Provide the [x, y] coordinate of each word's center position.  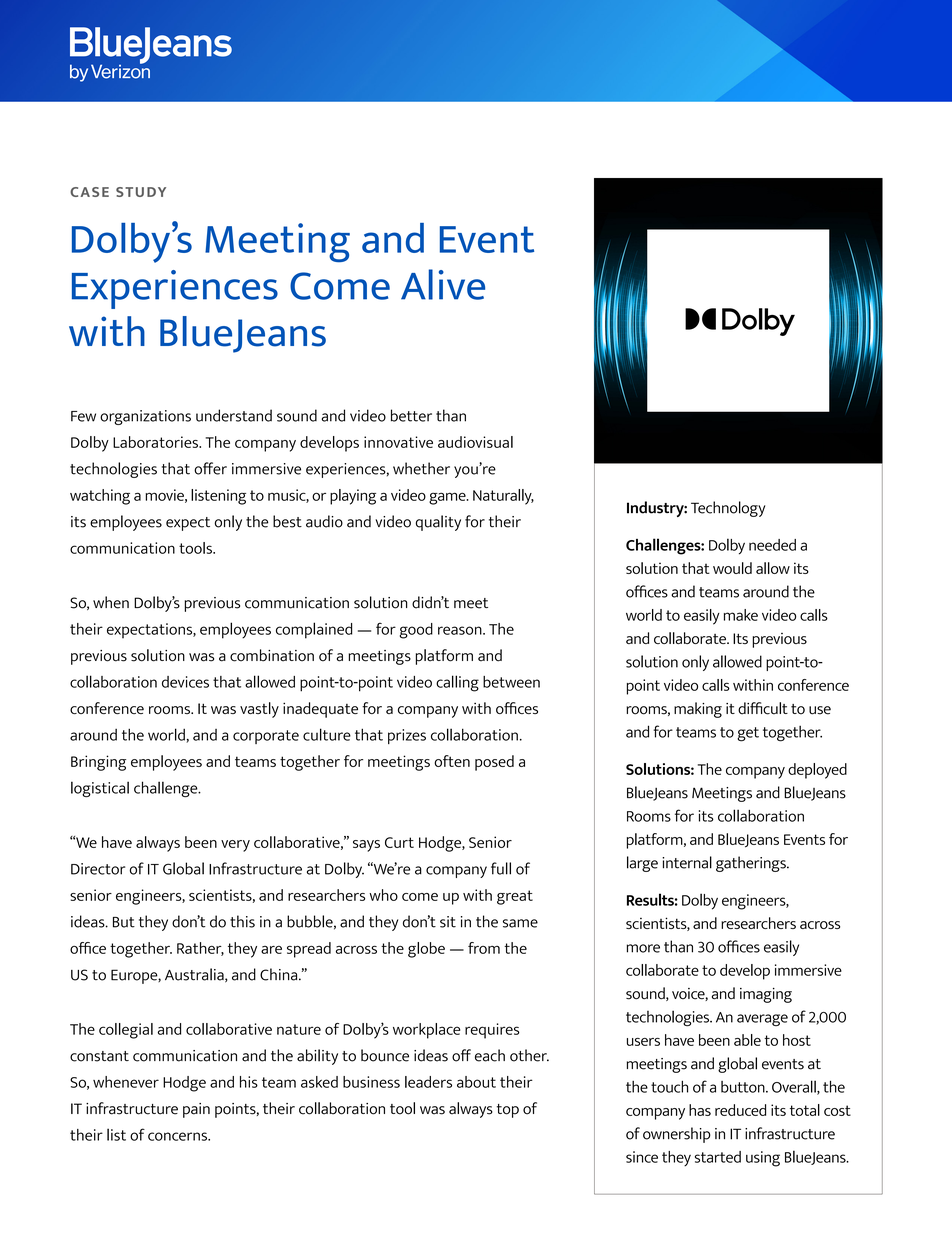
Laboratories [156, 442]
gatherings [752, 864]
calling [457, 683]
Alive [443, 284]
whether [421, 468]
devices [185, 682]
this [242, 921]
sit [448, 922]
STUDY [141, 192]
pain [196, 1110]
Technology [728, 509]
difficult [763, 708]
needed [772, 545]
